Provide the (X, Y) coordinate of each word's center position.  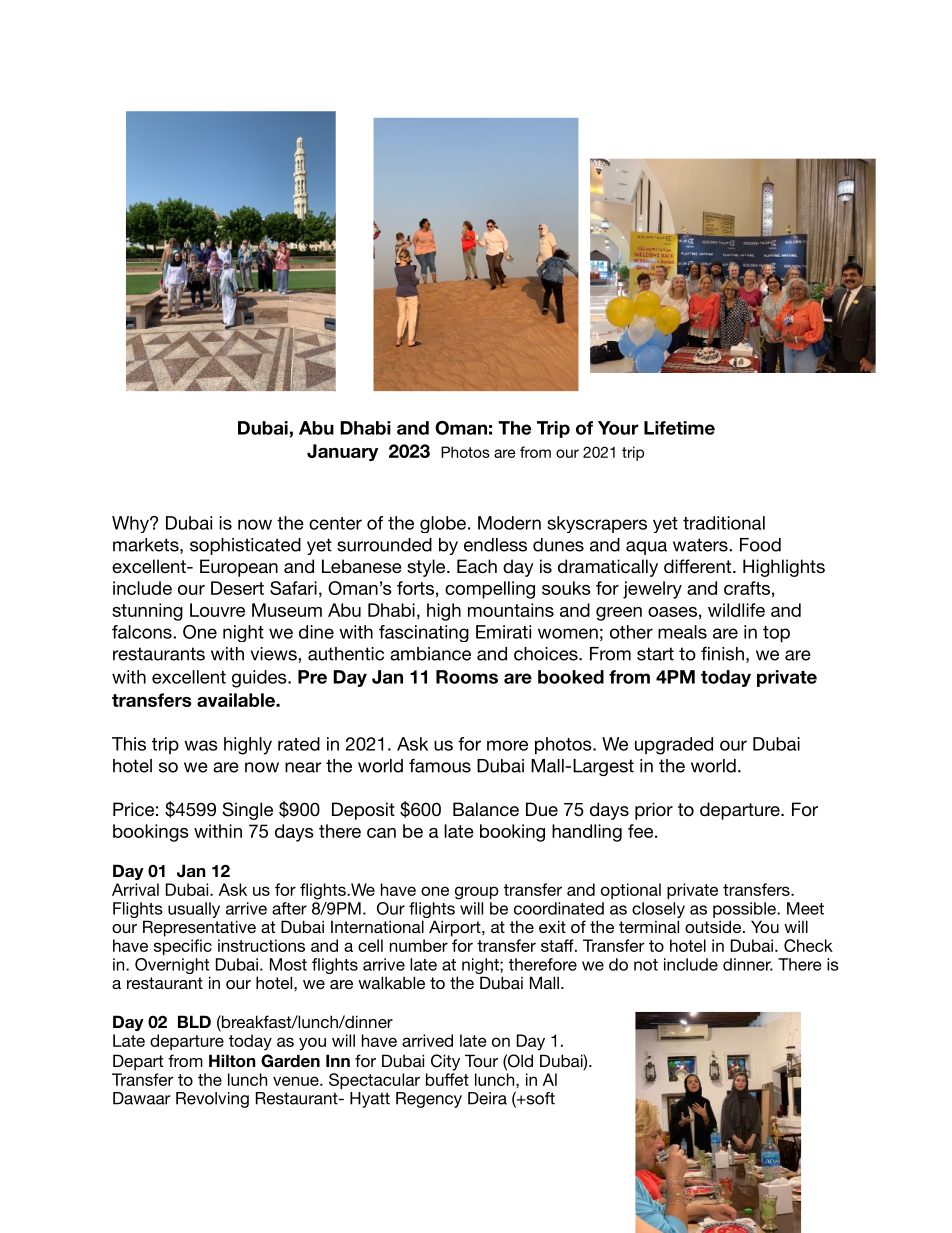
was (201, 745)
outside (714, 926)
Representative (199, 928)
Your (618, 428)
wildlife (736, 610)
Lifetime (679, 428)
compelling (490, 590)
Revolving (212, 1100)
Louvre (217, 610)
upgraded (674, 746)
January (342, 452)
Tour (481, 1060)
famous (440, 765)
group (477, 893)
